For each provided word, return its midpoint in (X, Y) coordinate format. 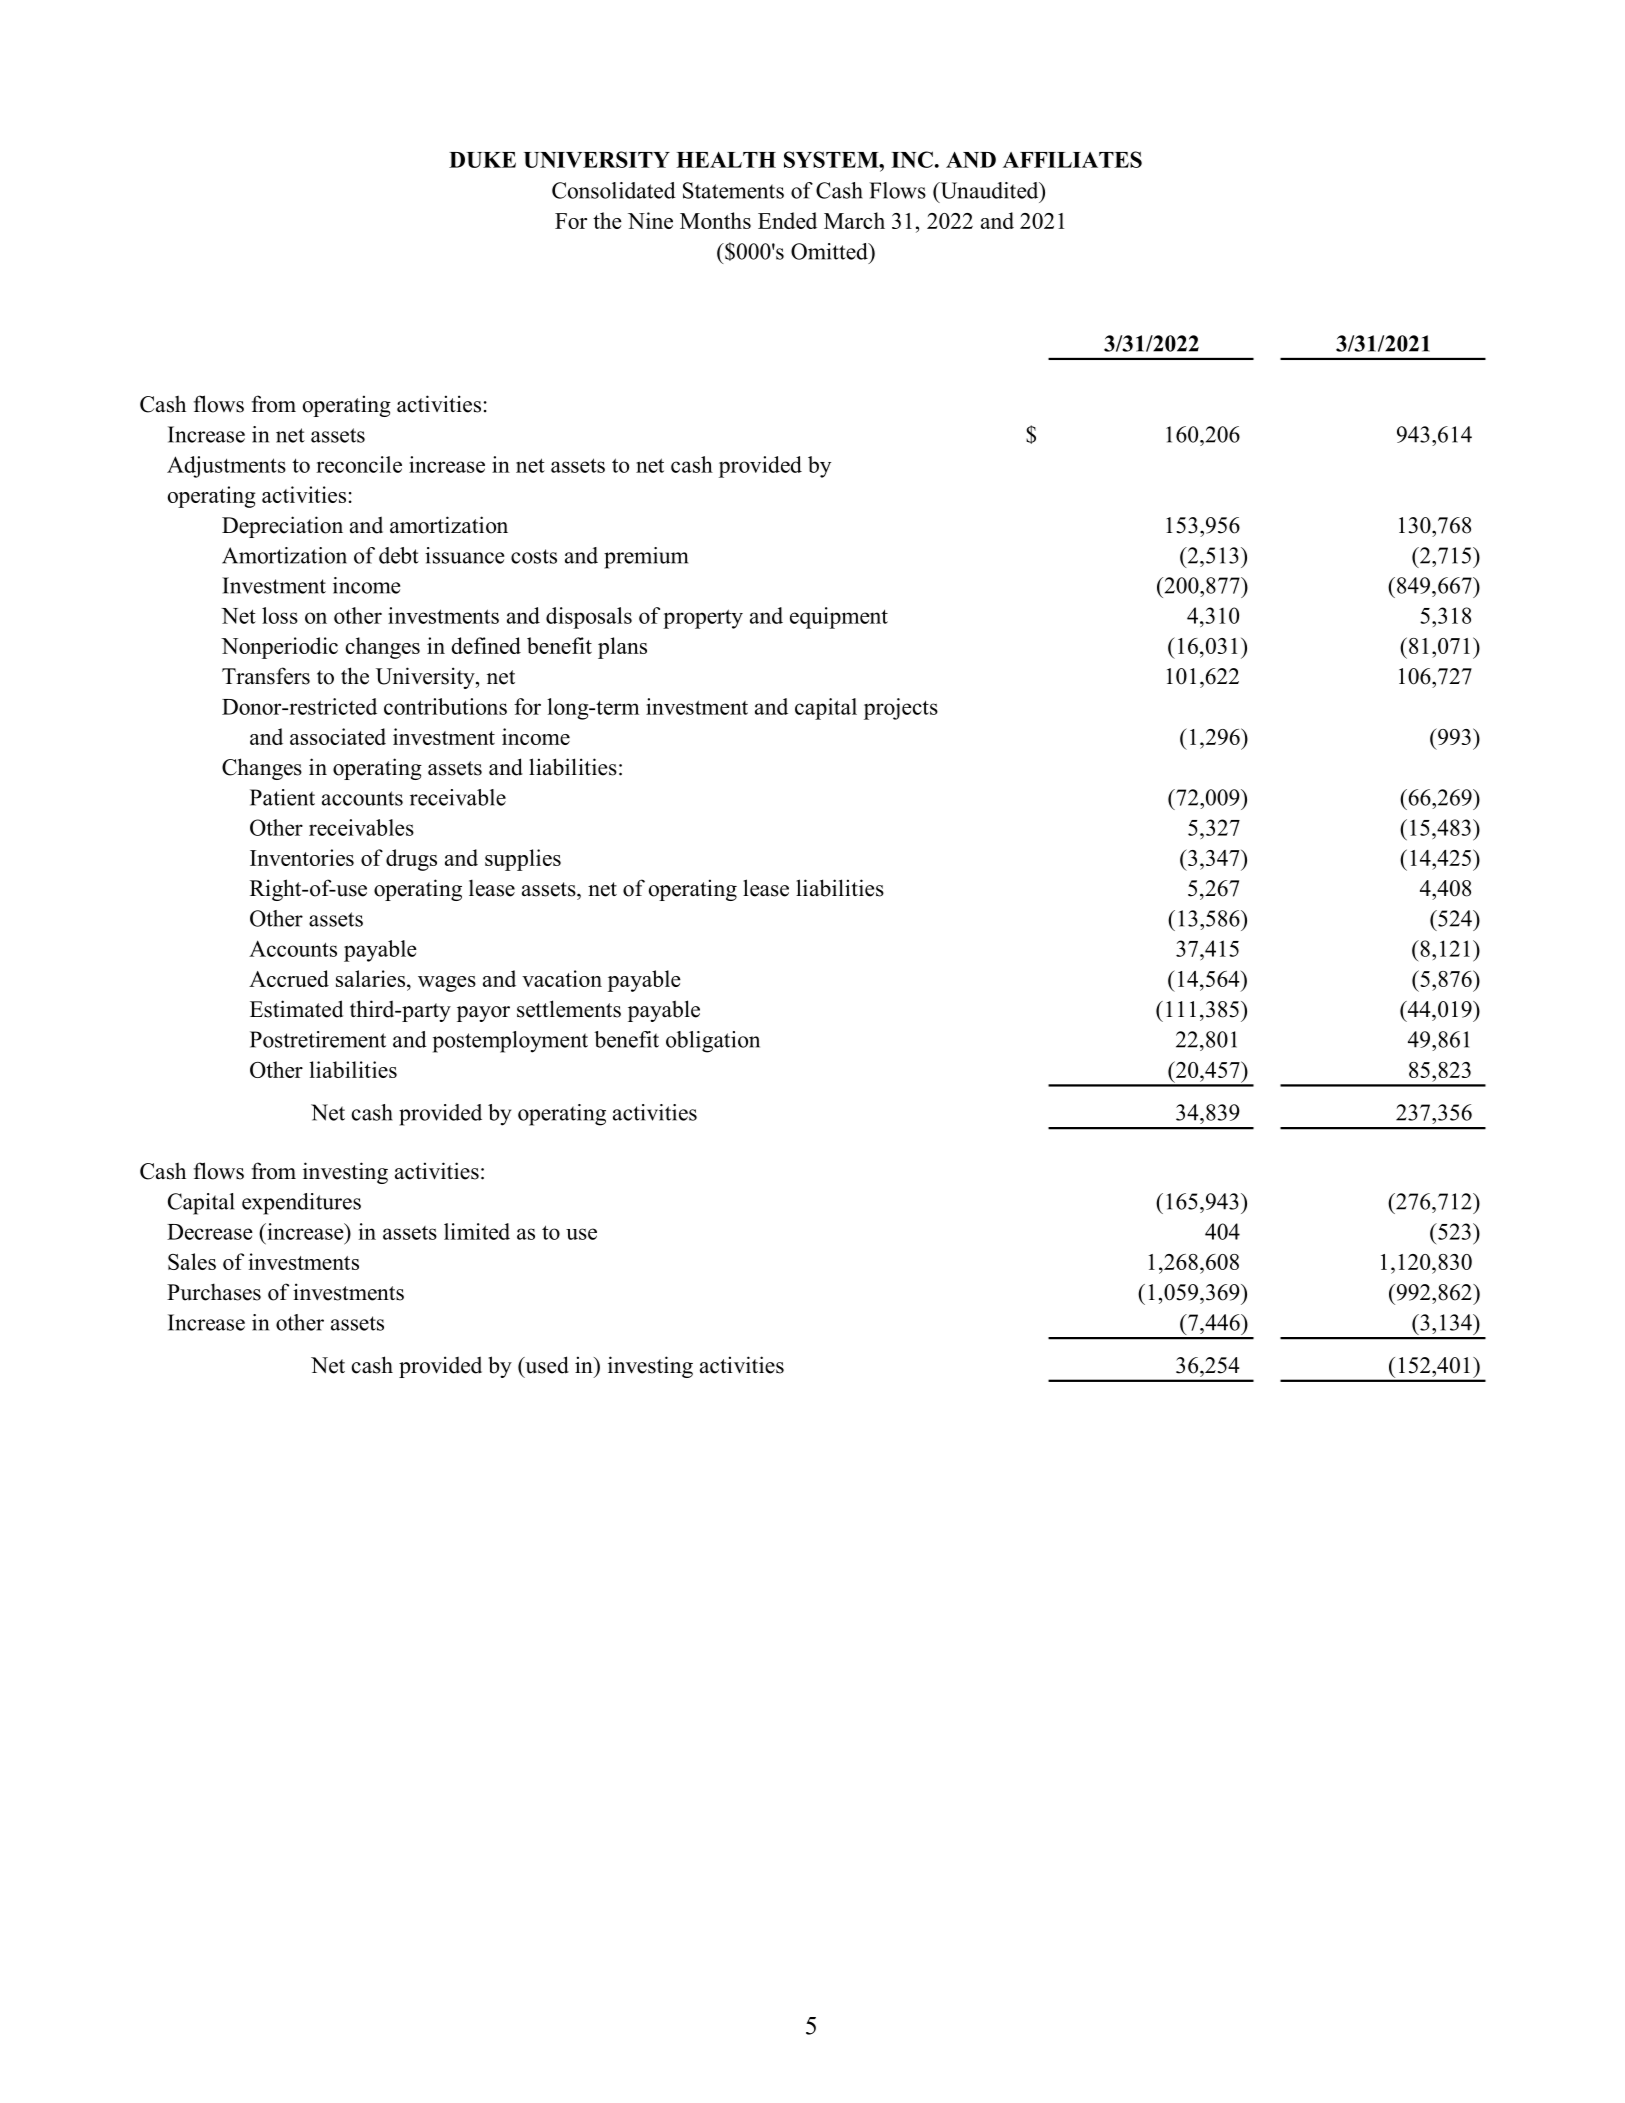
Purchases (214, 1292)
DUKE (482, 160)
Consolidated (614, 190)
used (546, 1365)
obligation (713, 1042)
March (854, 220)
